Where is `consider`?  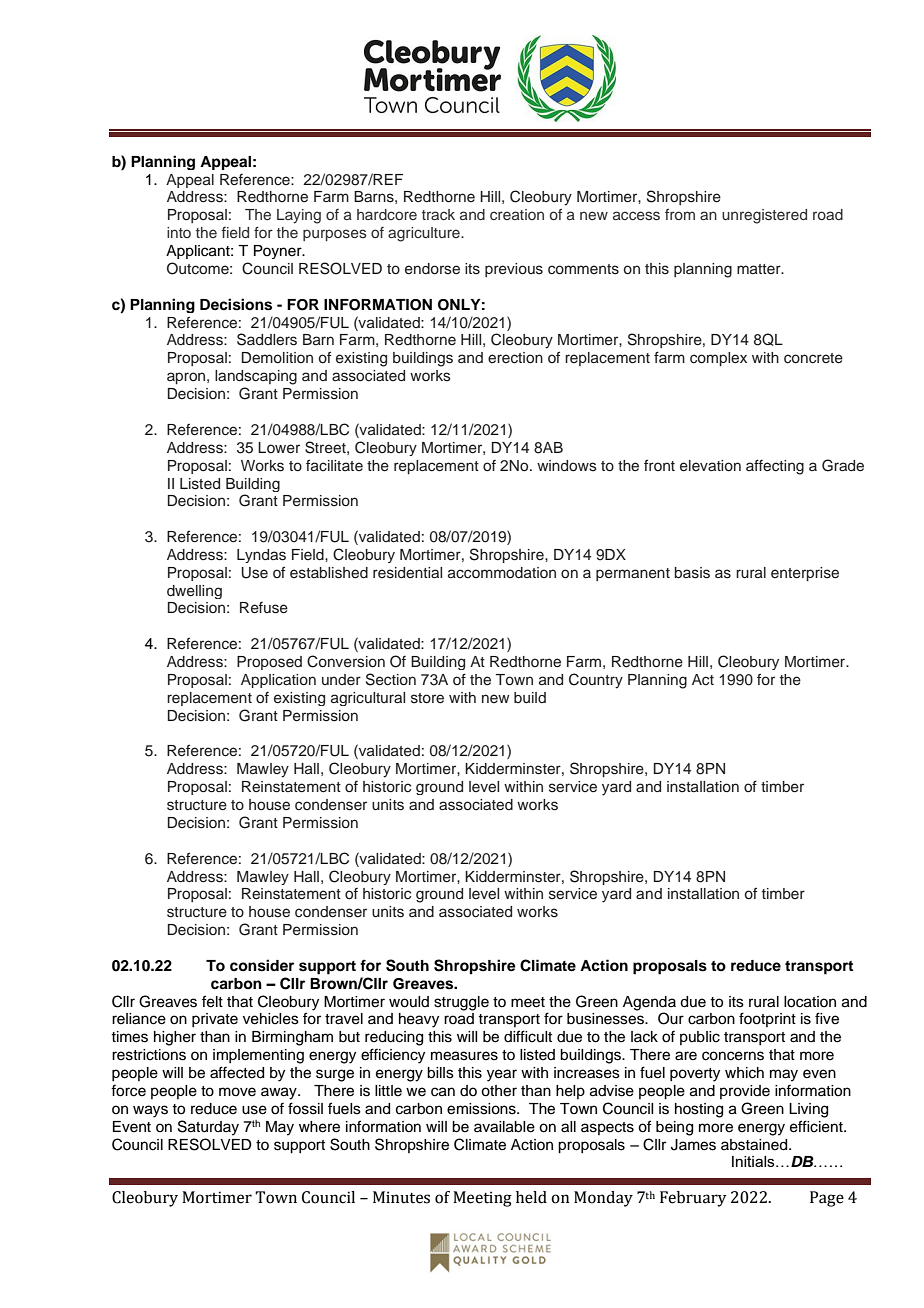
consider is located at coordinates (262, 965).
